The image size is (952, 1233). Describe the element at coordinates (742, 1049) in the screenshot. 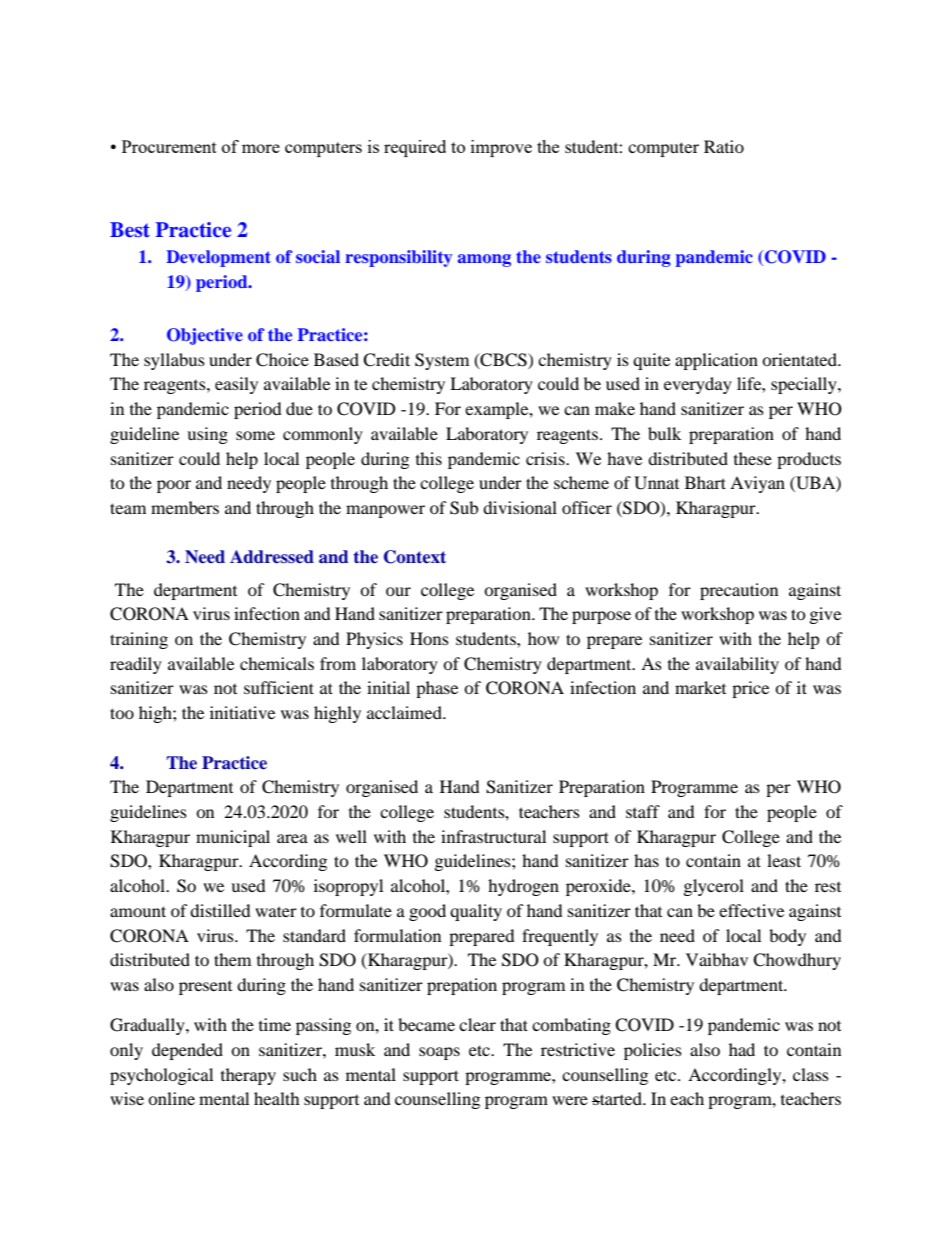

I see `had` at that location.
